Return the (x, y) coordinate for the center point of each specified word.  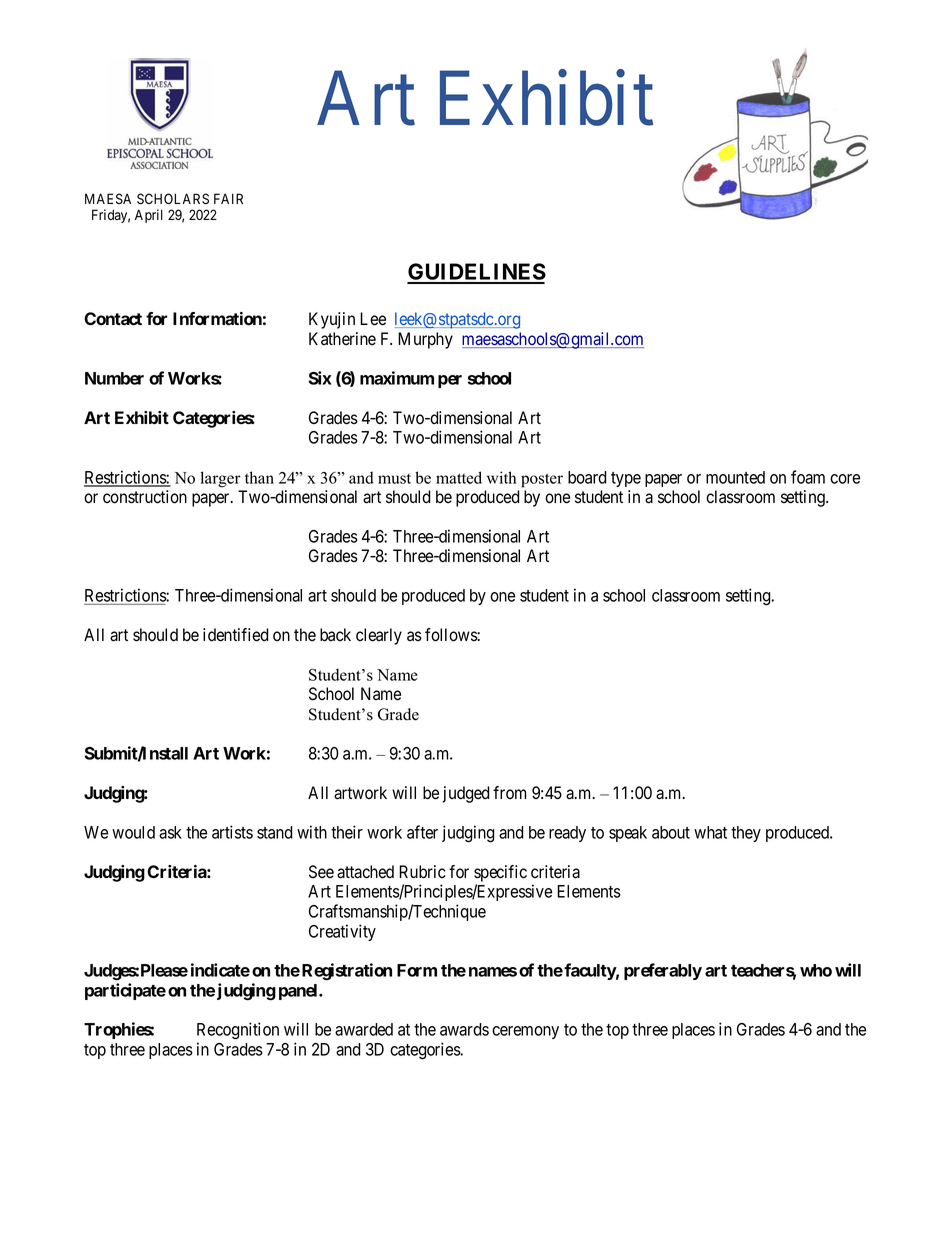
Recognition (238, 1031)
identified (236, 635)
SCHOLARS (173, 199)
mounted (735, 477)
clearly (379, 636)
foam (808, 477)
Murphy (425, 340)
